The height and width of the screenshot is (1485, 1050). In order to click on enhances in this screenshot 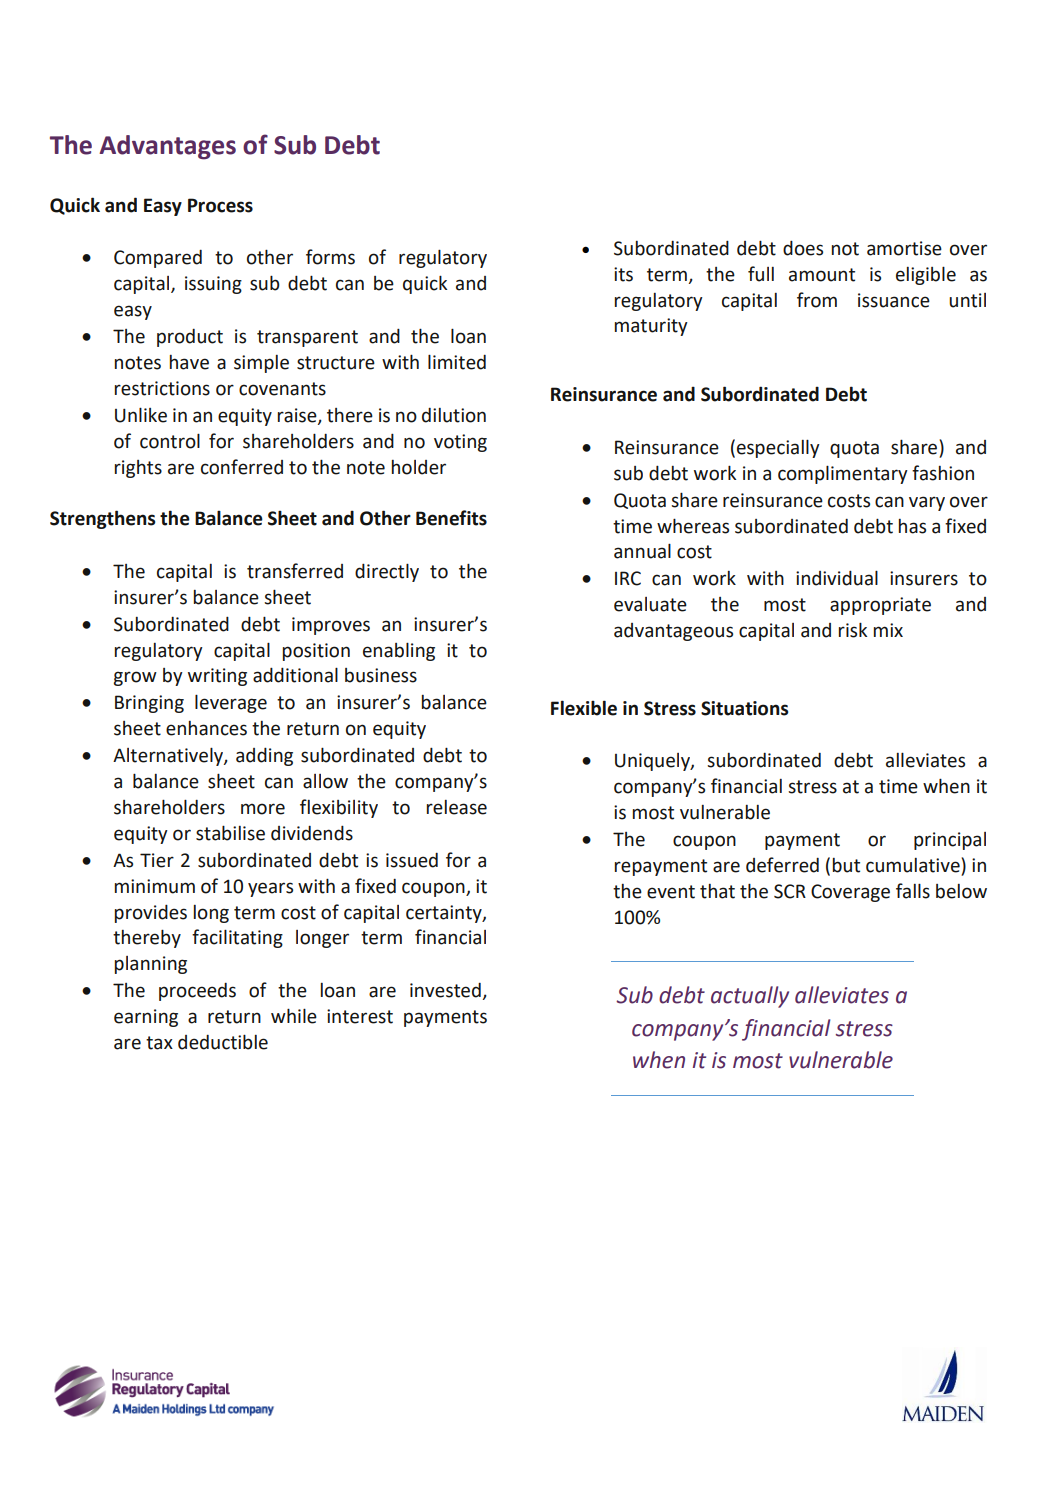, I will do `click(206, 728)`.
